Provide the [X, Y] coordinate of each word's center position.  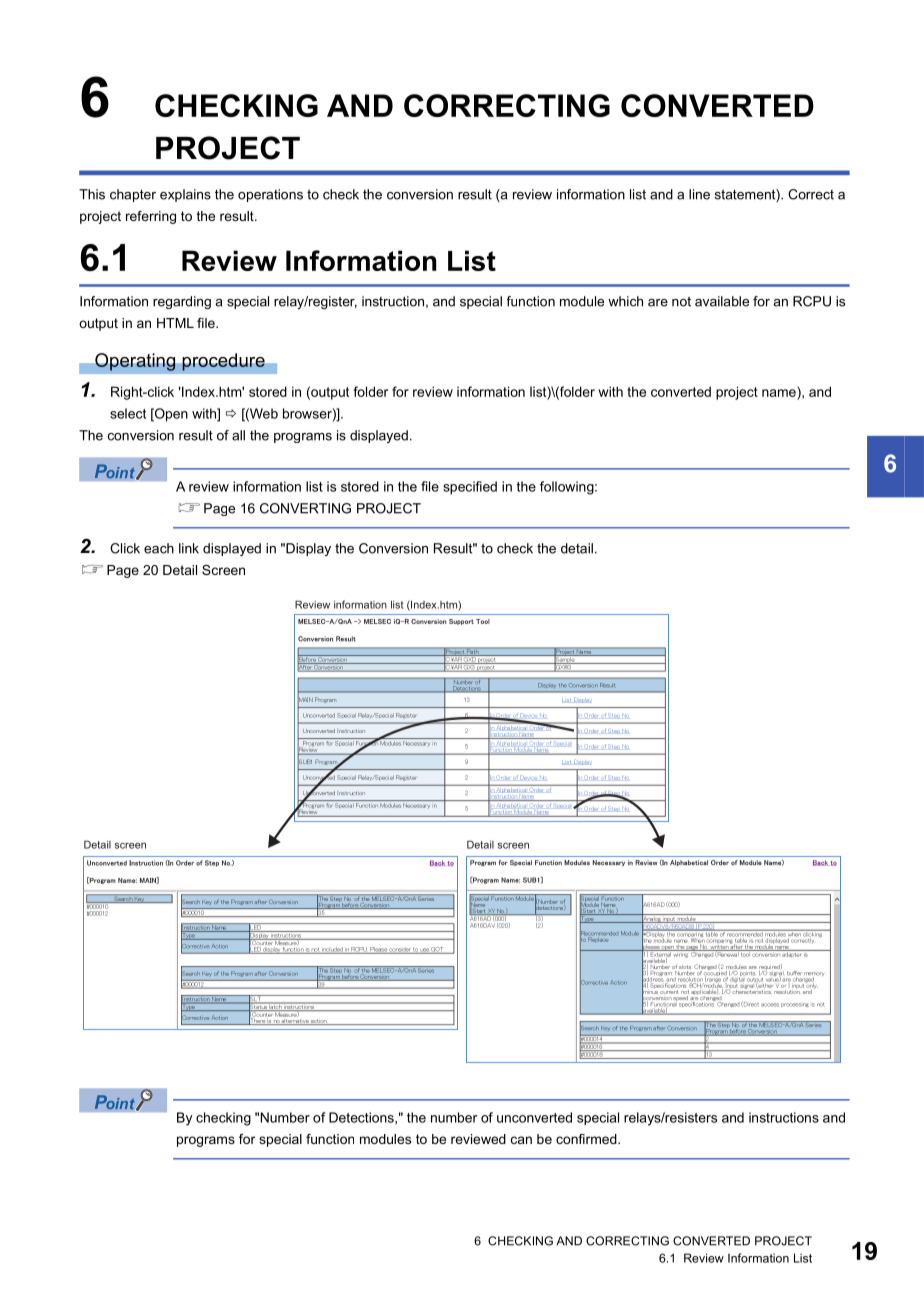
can [521, 1140]
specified [470, 488]
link [189, 548]
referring [151, 217]
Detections [362, 1117]
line [699, 194]
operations [270, 195]
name [779, 393]
